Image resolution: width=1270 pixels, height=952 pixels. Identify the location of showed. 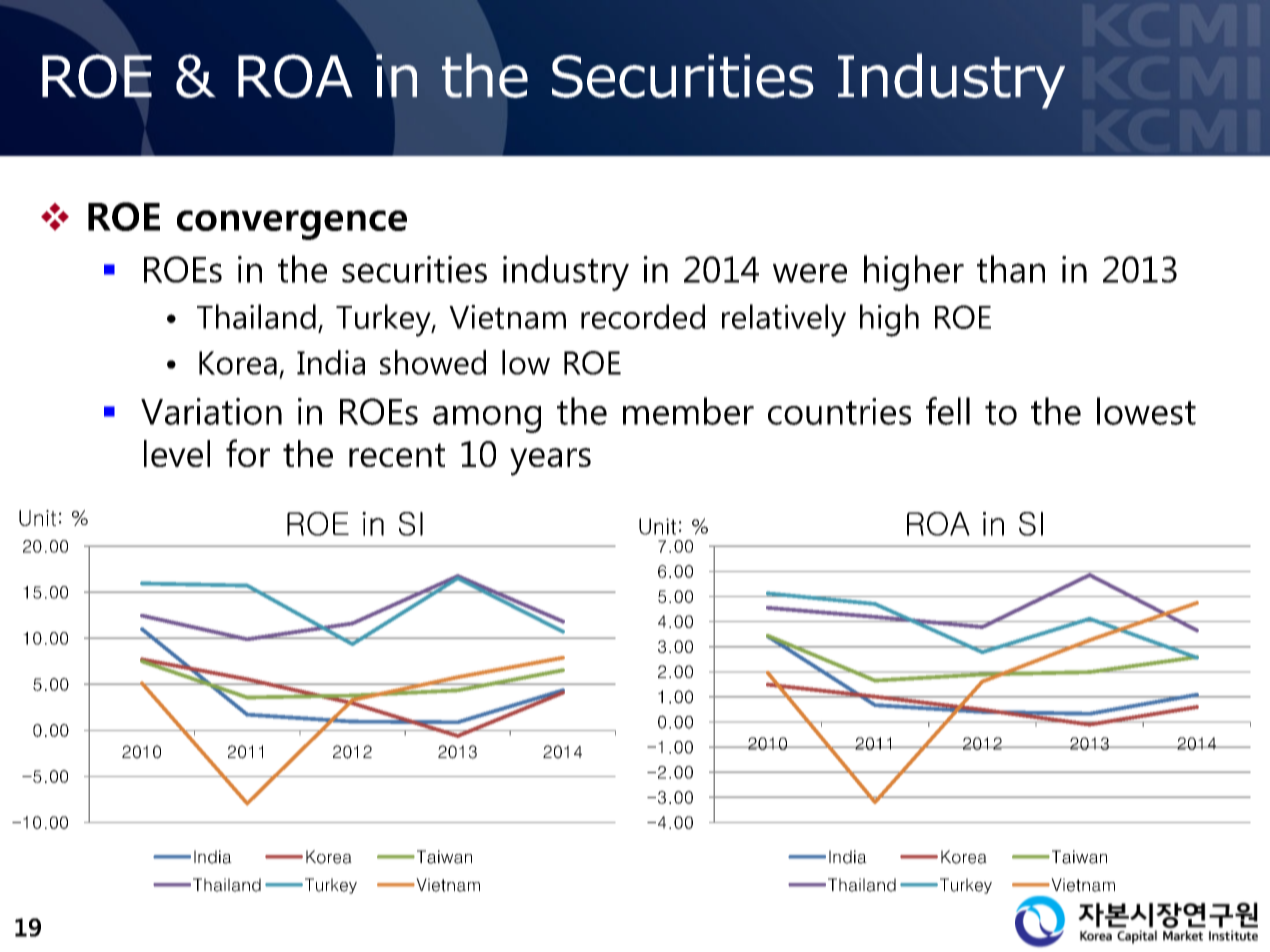
(433, 362).
